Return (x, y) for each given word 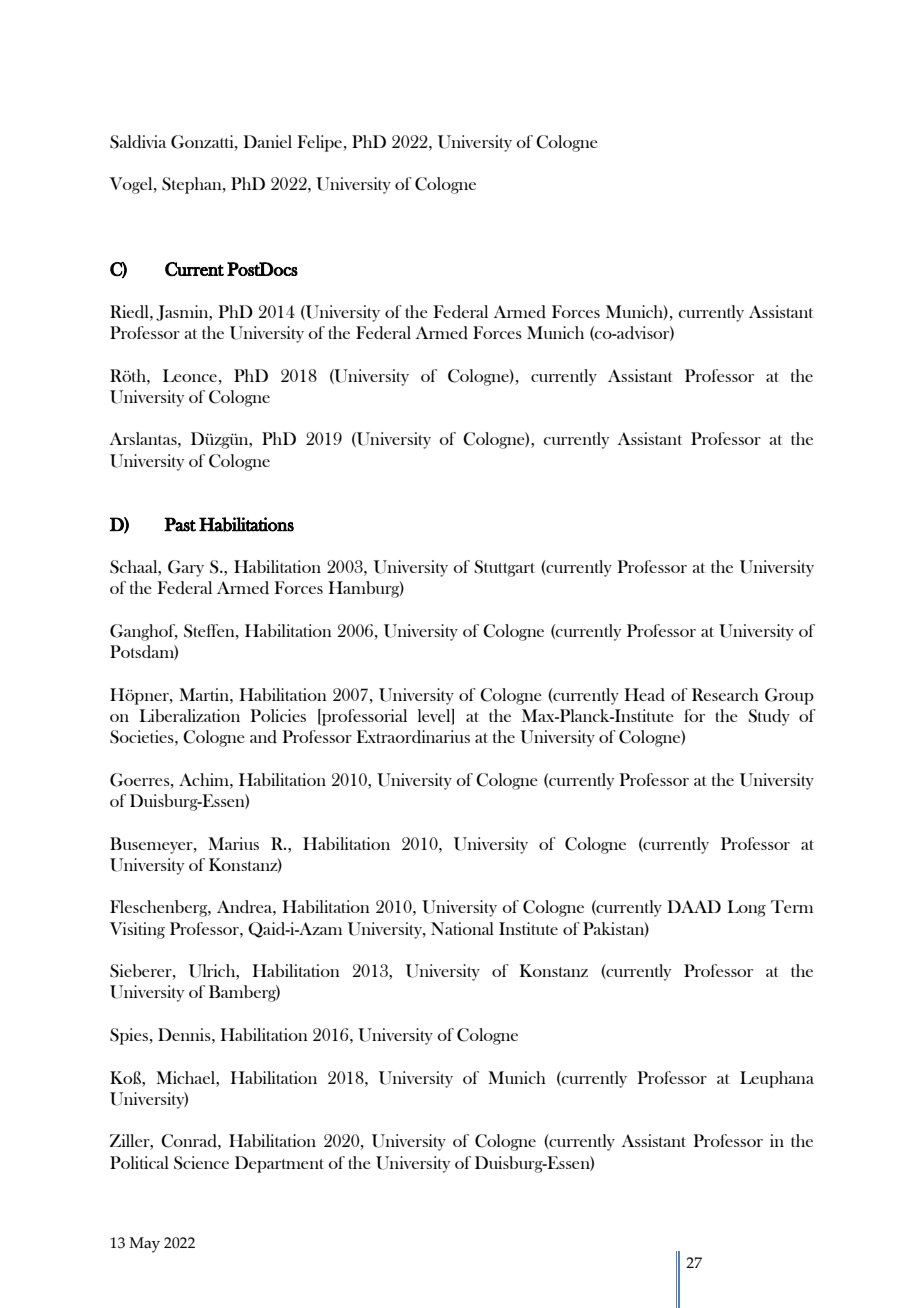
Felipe (320, 143)
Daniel (267, 141)
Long (746, 908)
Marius (233, 843)
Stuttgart (504, 568)
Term (792, 906)
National (462, 928)
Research (725, 694)
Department (279, 1164)
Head (644, 695)
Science (201, 1163)
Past (180, 524)
